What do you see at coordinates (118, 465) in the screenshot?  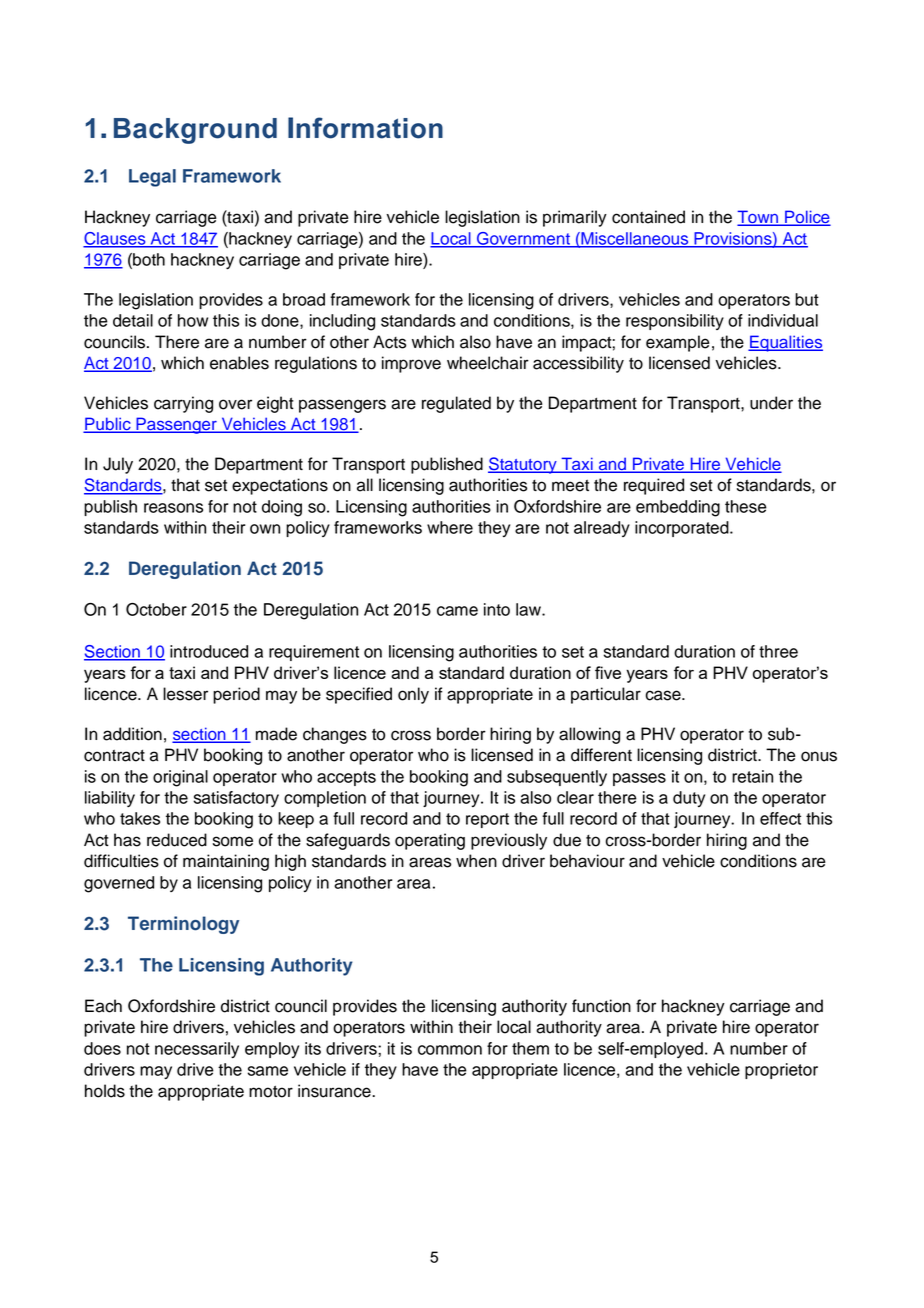 I see `July` at bounding box center [118, 465].
